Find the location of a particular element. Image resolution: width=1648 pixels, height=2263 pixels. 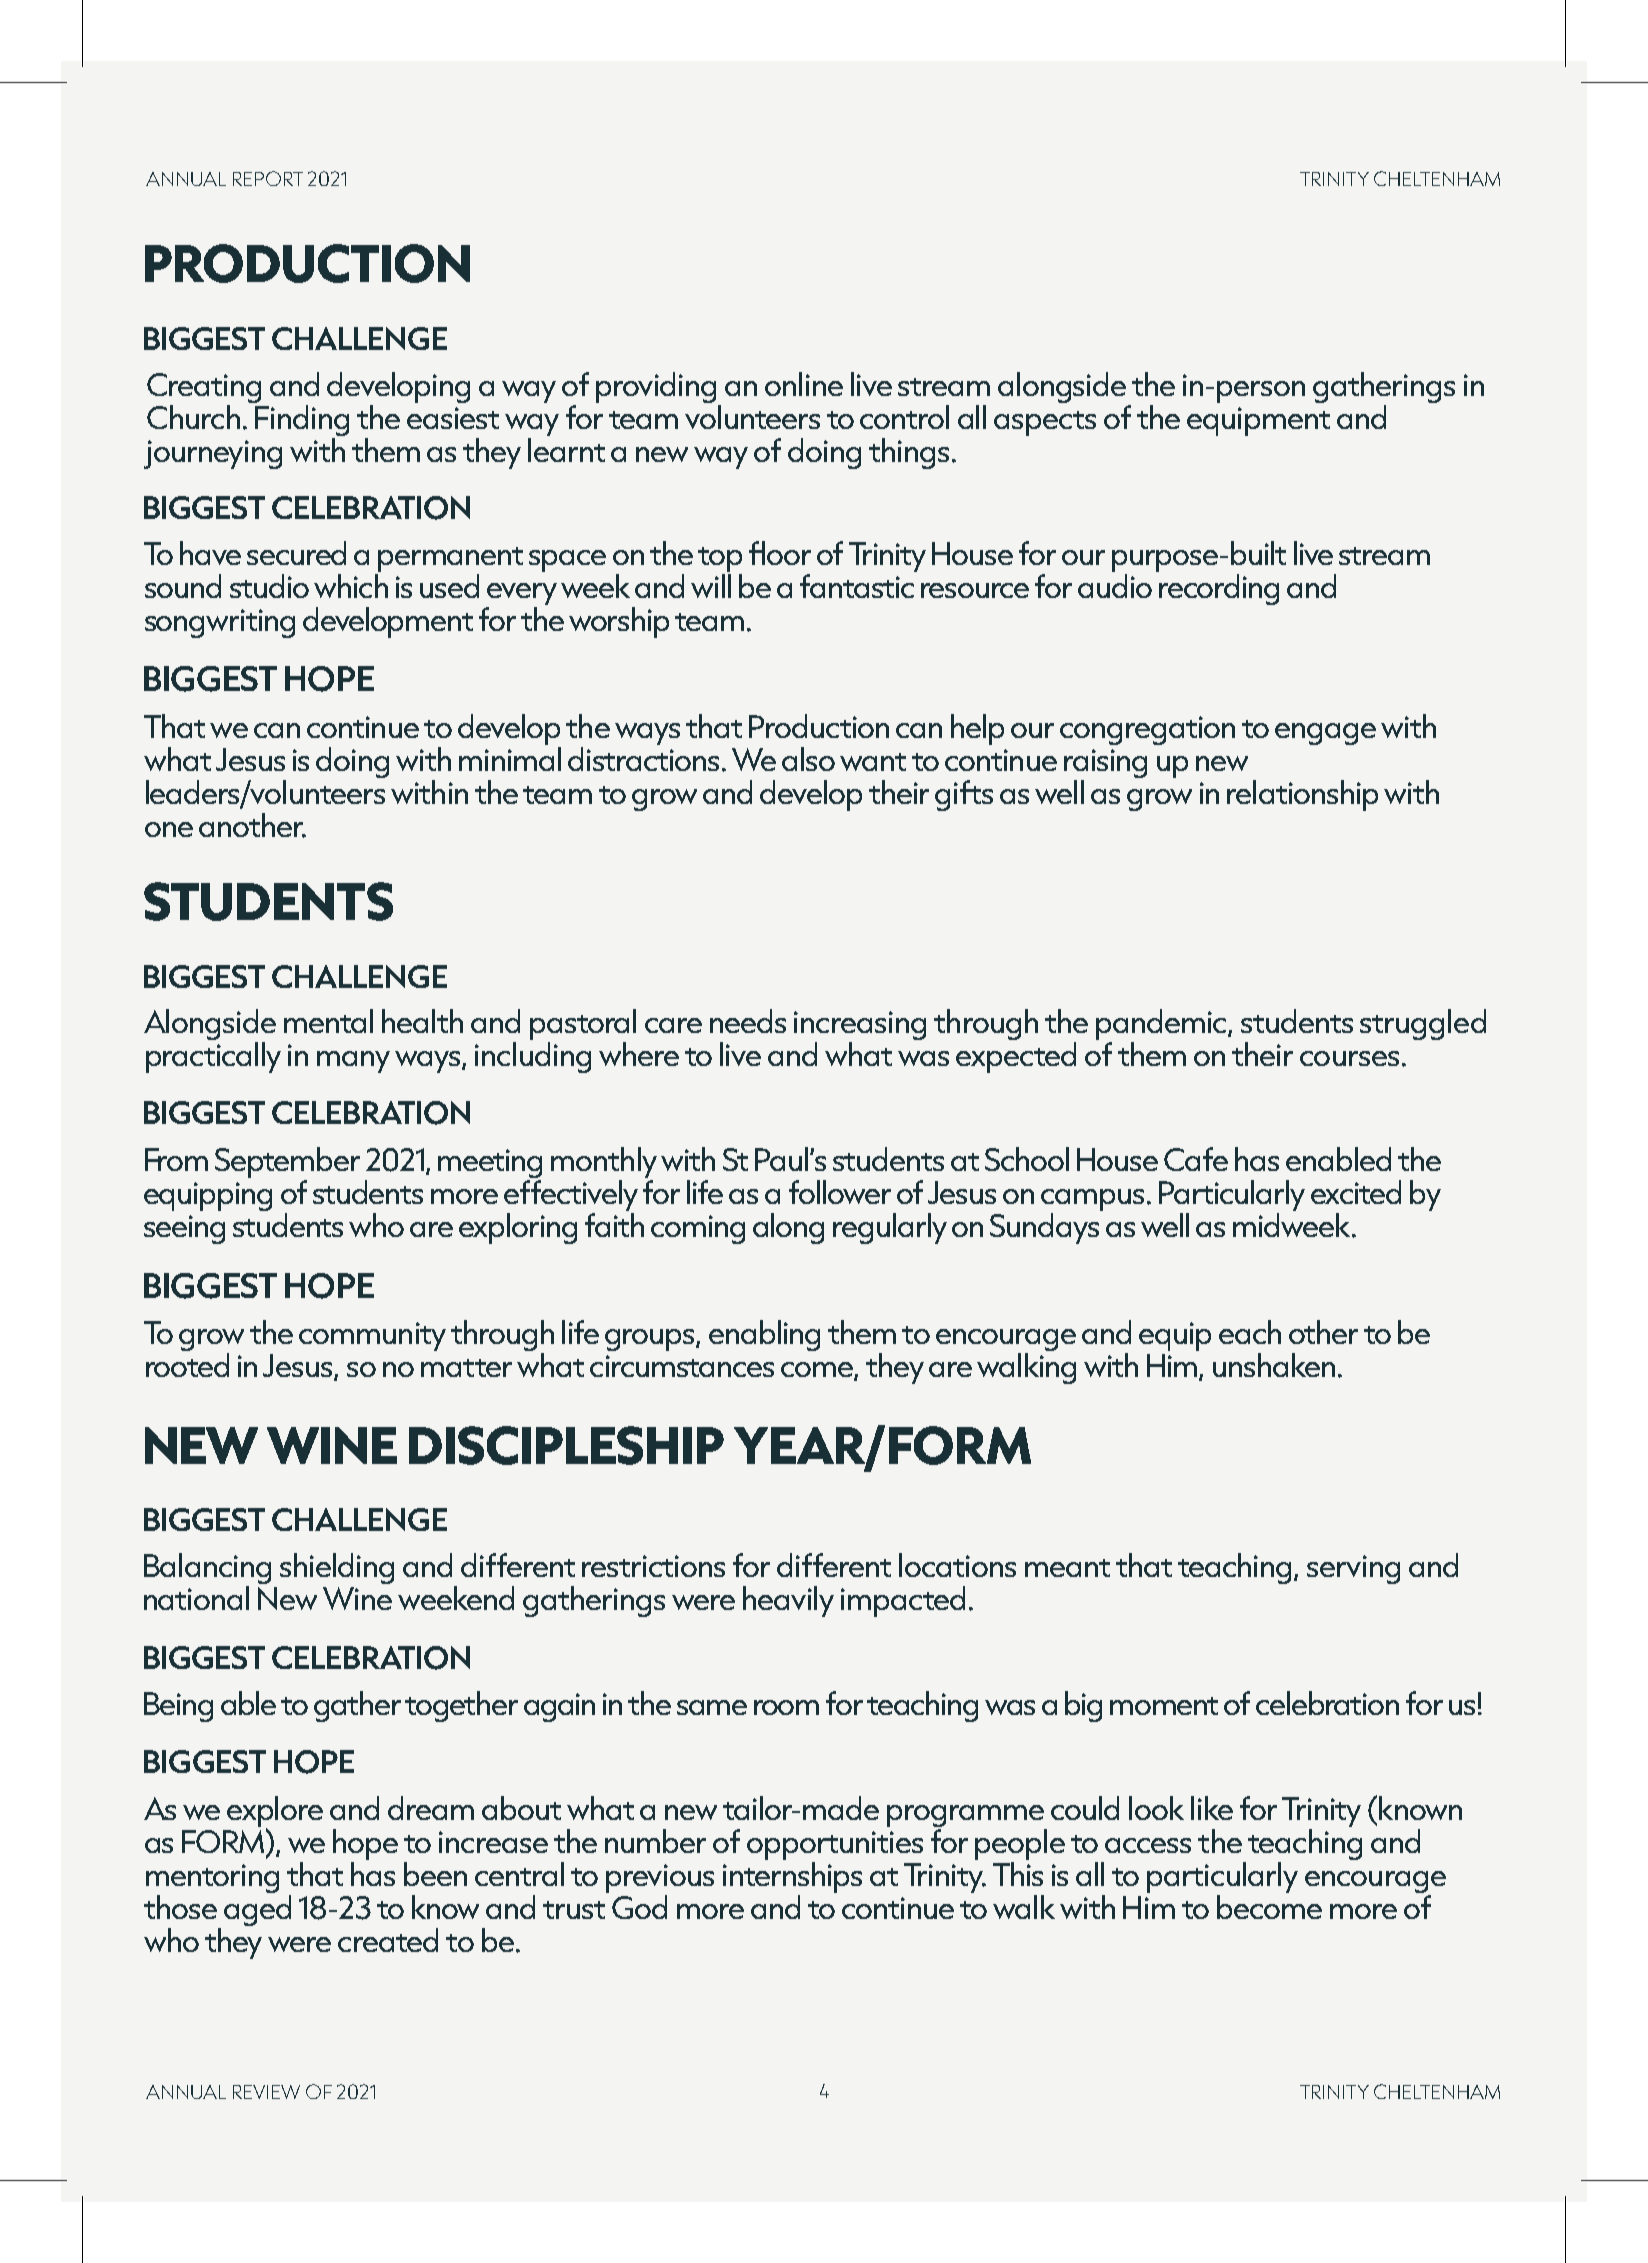

internships is located at coordinates (792, 1877).
